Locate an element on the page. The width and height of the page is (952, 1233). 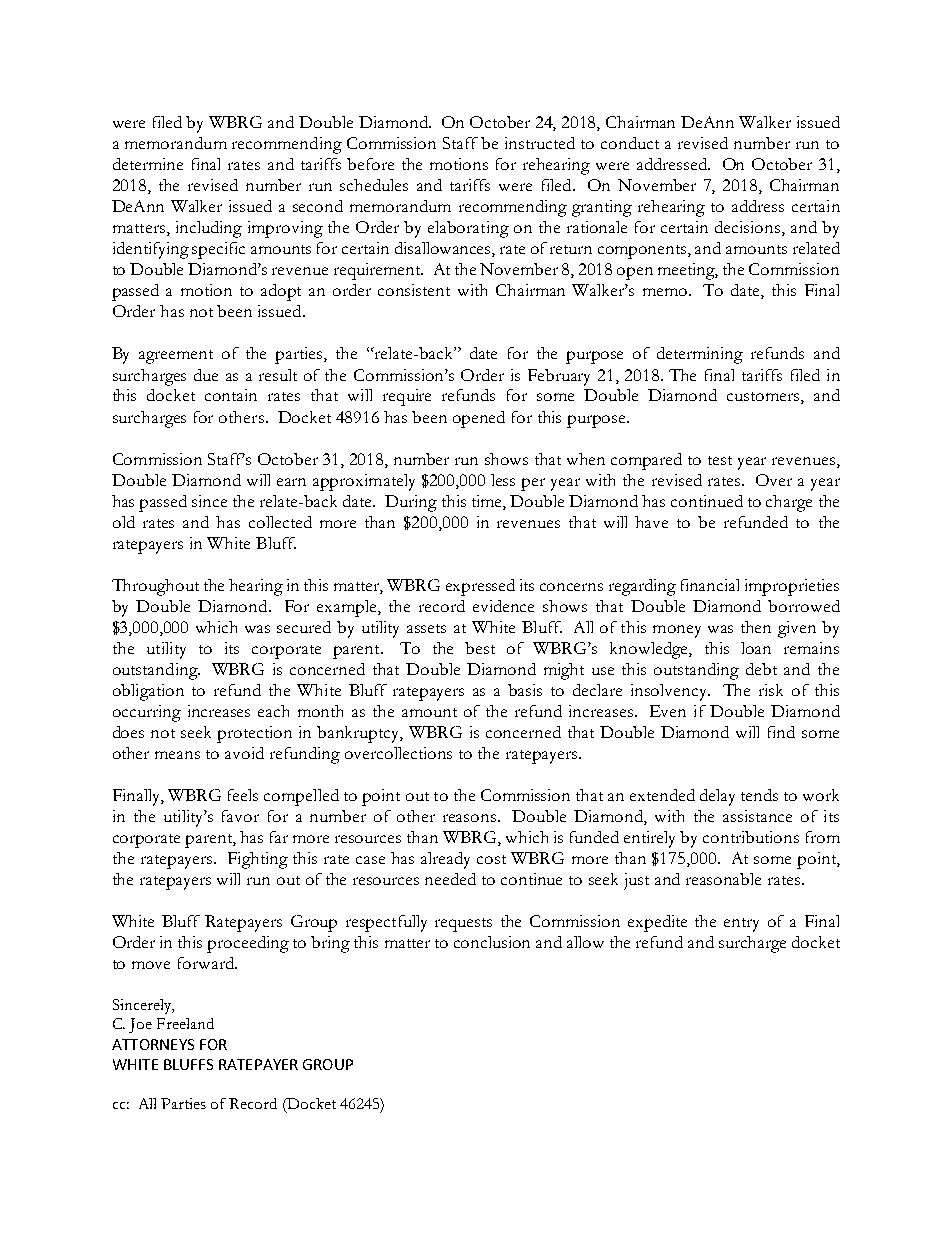
decisions is located at coordinates (749, 228).
